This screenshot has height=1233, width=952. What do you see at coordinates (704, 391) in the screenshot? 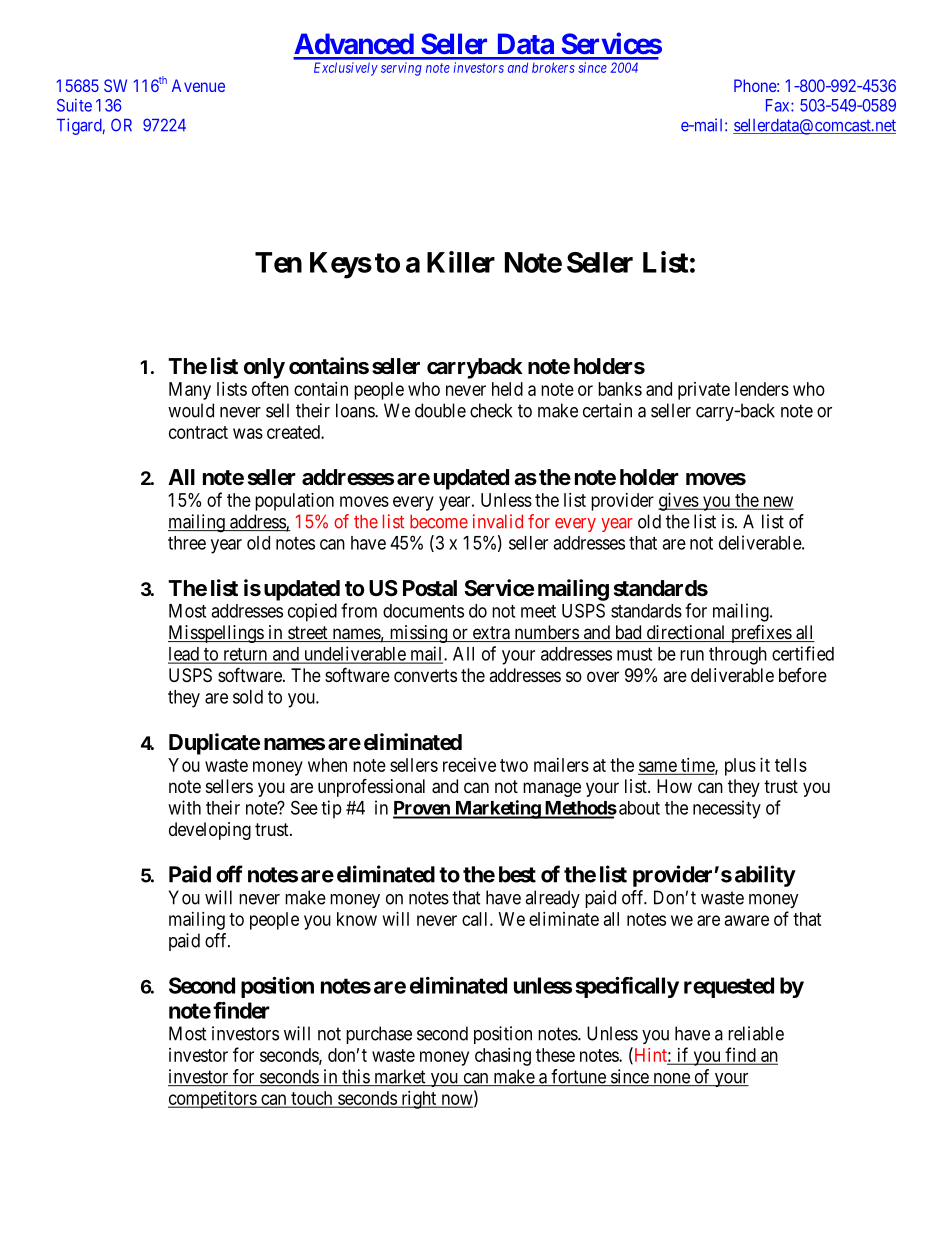
I see `private` at bounding box center [704, 391].
